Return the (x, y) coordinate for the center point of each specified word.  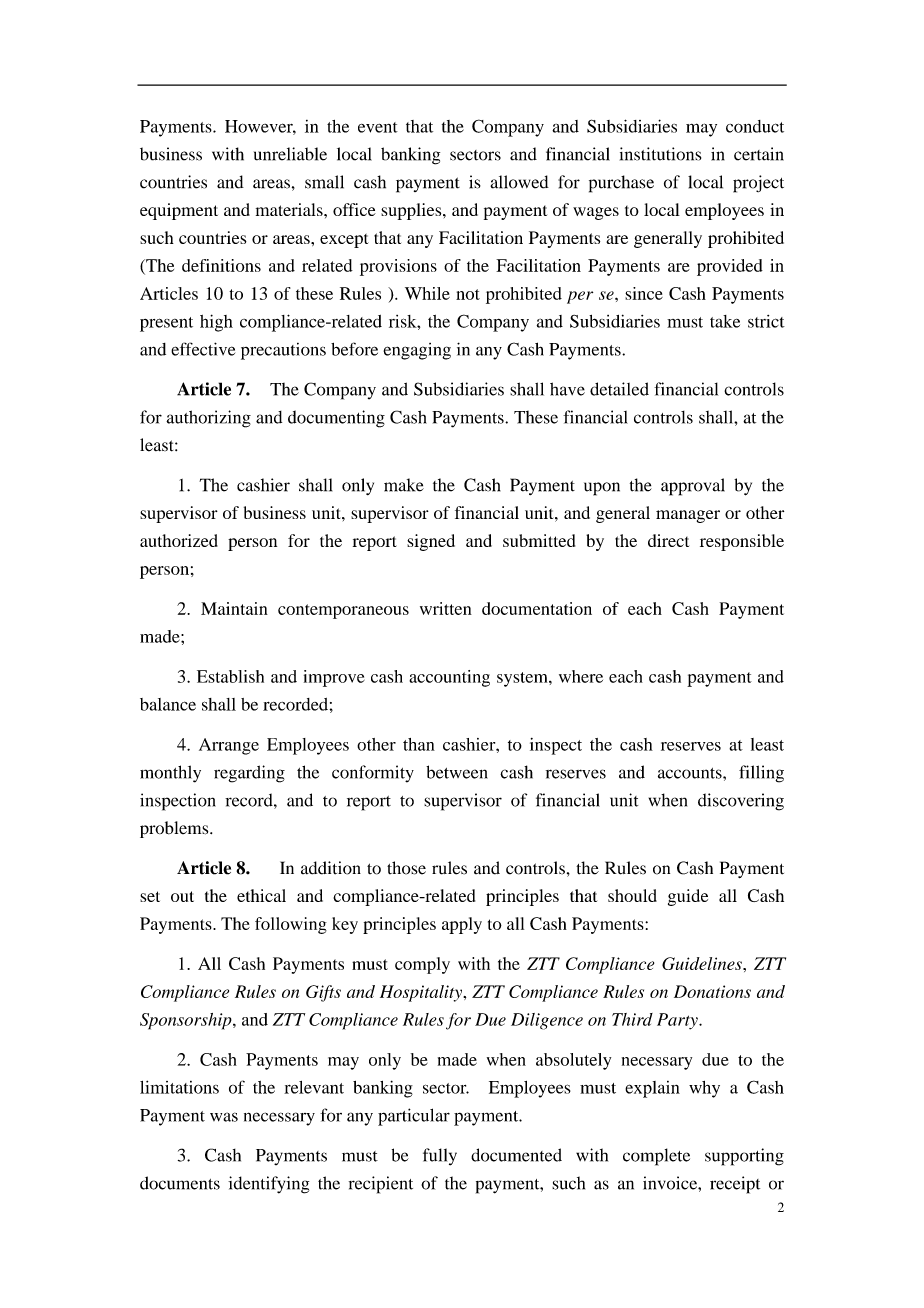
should (632, 895)
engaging (417, 351)
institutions (660, 154)
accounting (449, 678)
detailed (619, 389)
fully (440, 1157)
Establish (230, 676)
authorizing (208, 419)
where (581, 676)
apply (462, 925)
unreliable (290, 154)
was (224, 1117)
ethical (261, 895)
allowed (519, 182)
